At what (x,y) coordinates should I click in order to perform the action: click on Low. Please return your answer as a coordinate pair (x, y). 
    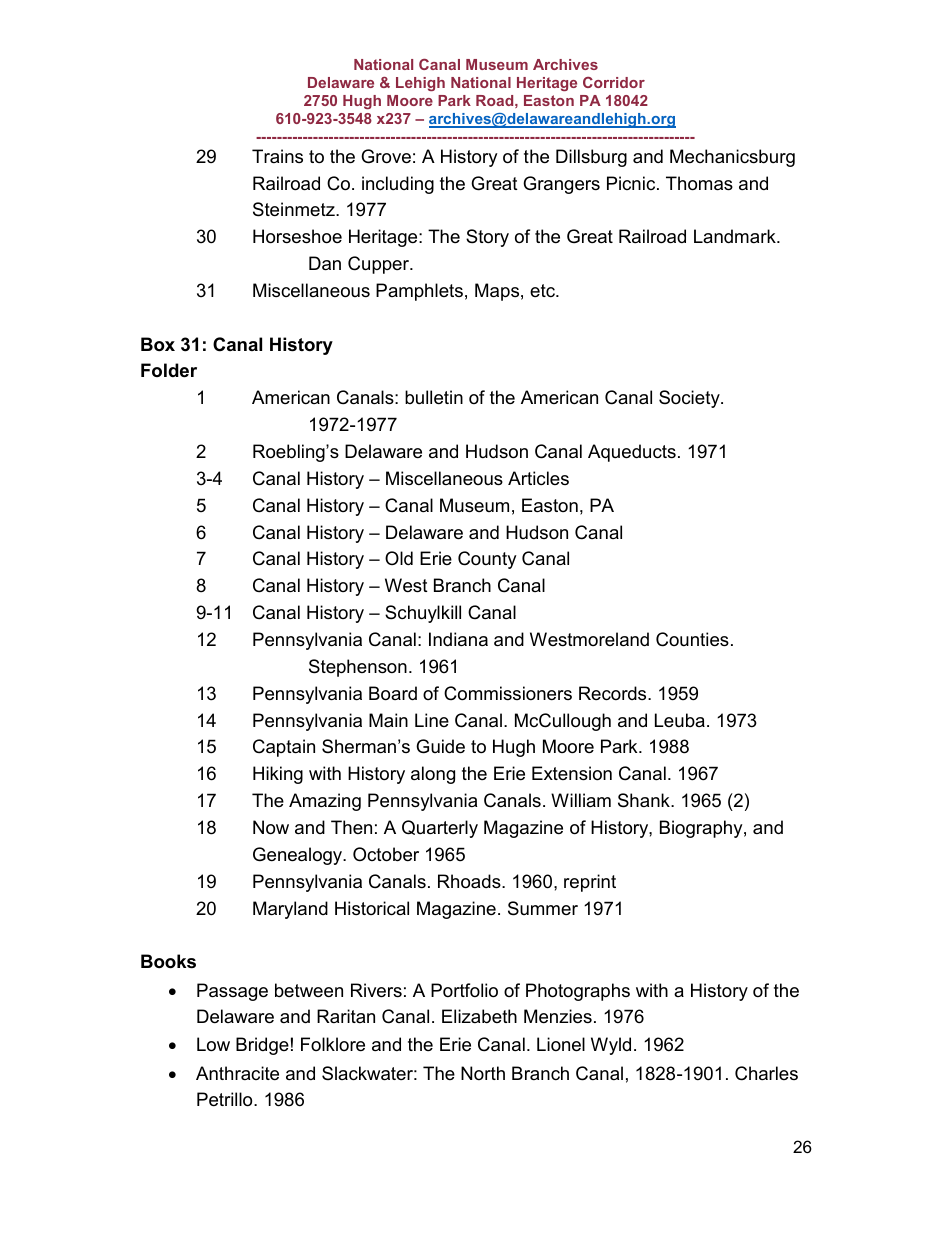
    Looking at the image, I should click on (213, 1044).
